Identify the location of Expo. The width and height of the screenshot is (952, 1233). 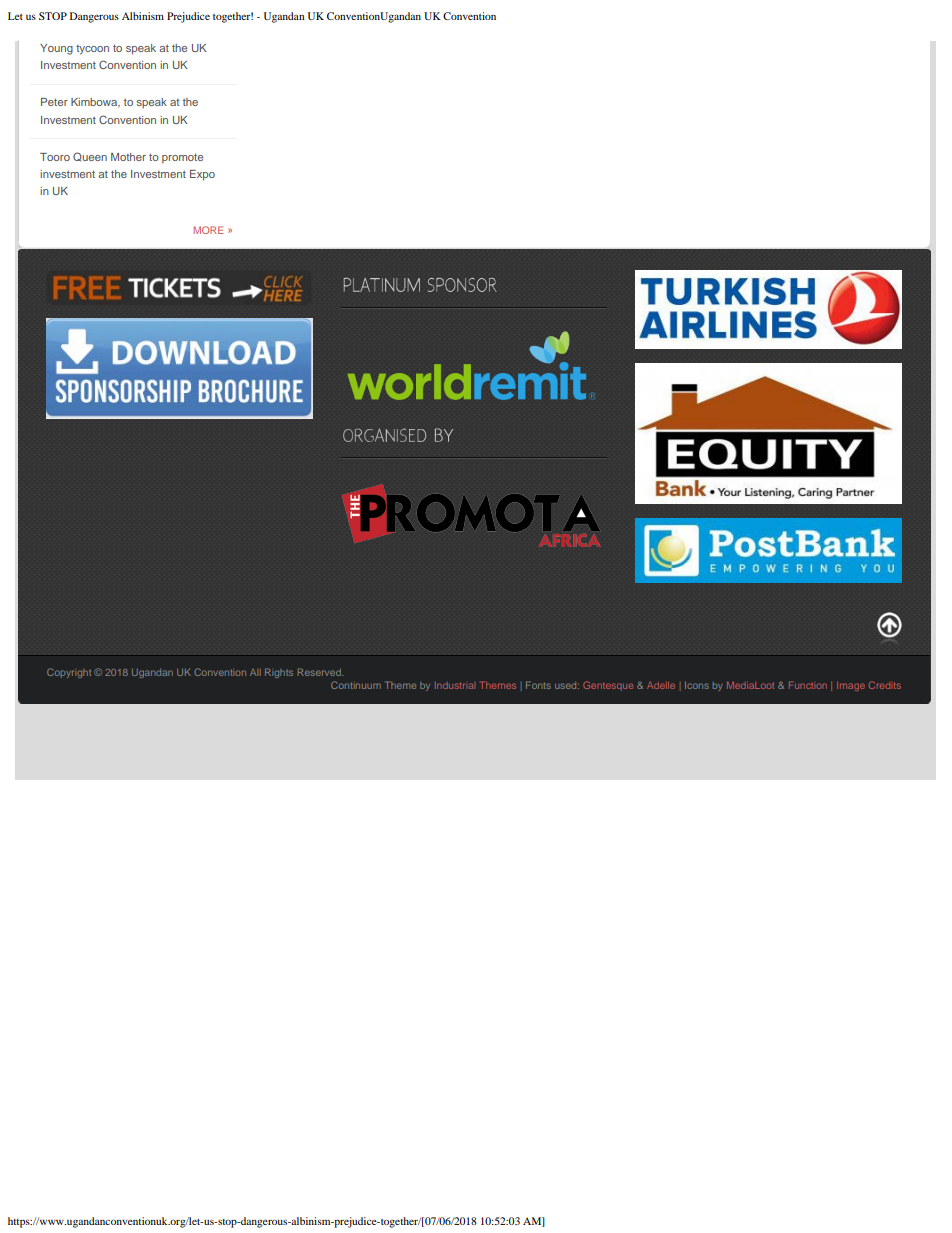
(202, 175).
